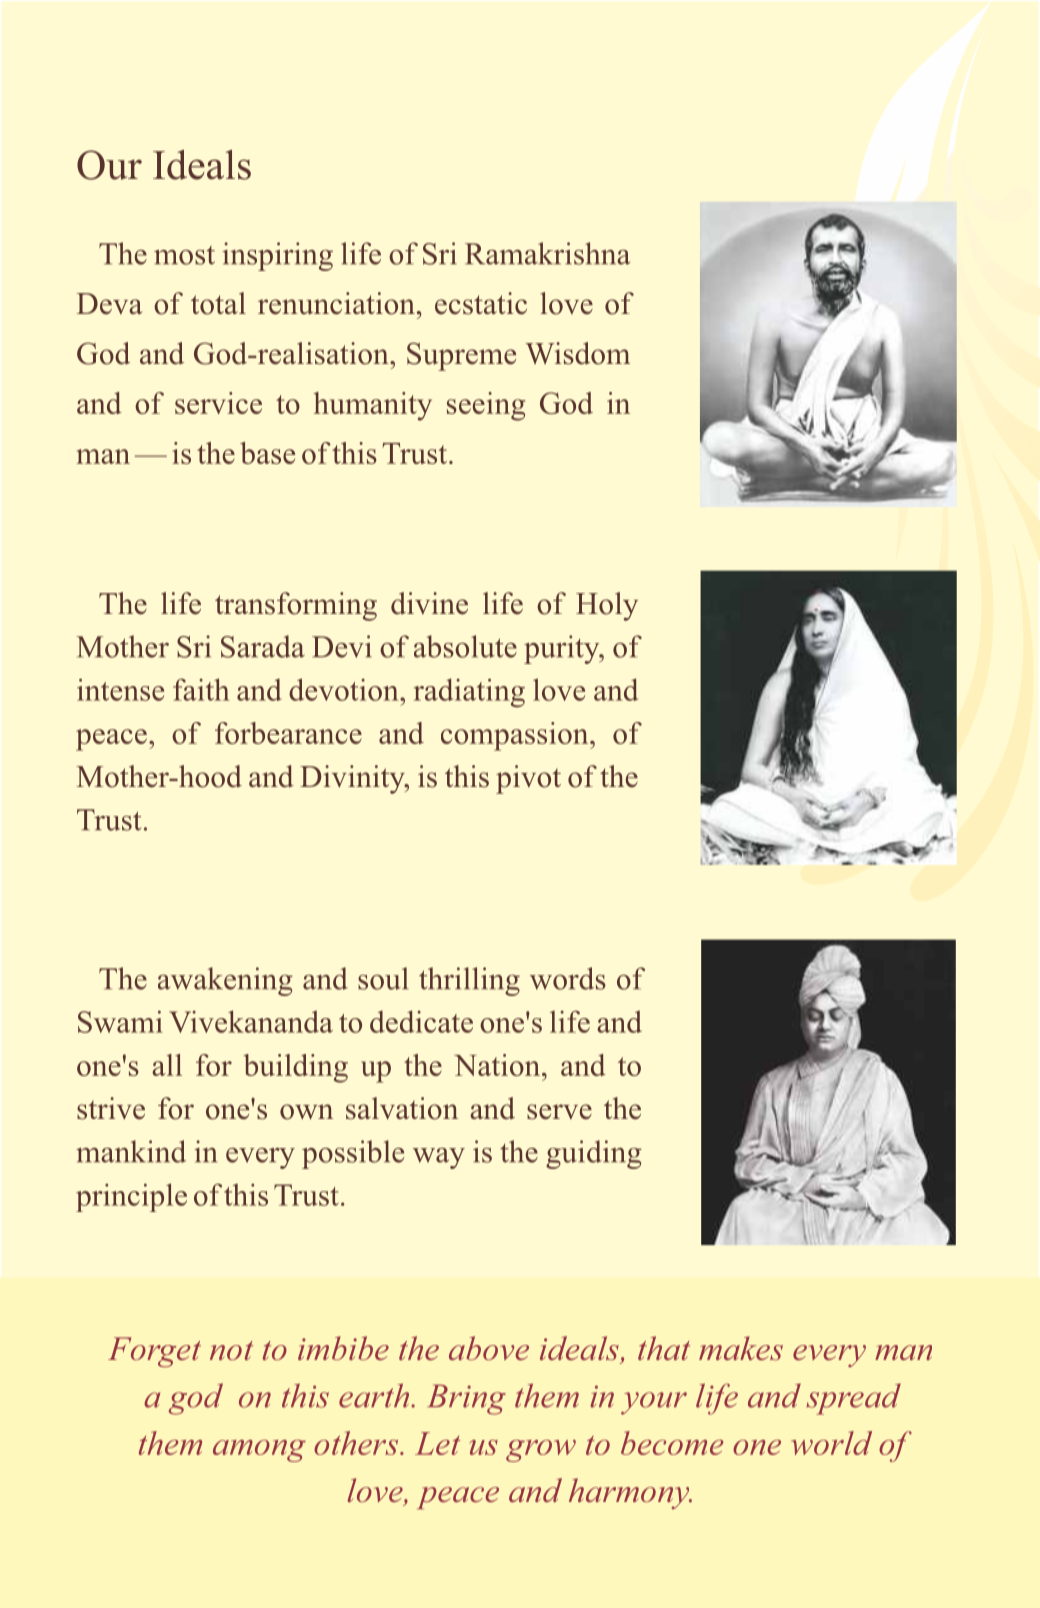 The height and width of the page is (1608, 1040). Describe the element at coordinates (259, 1451) in the page. I see `among` at that location.
